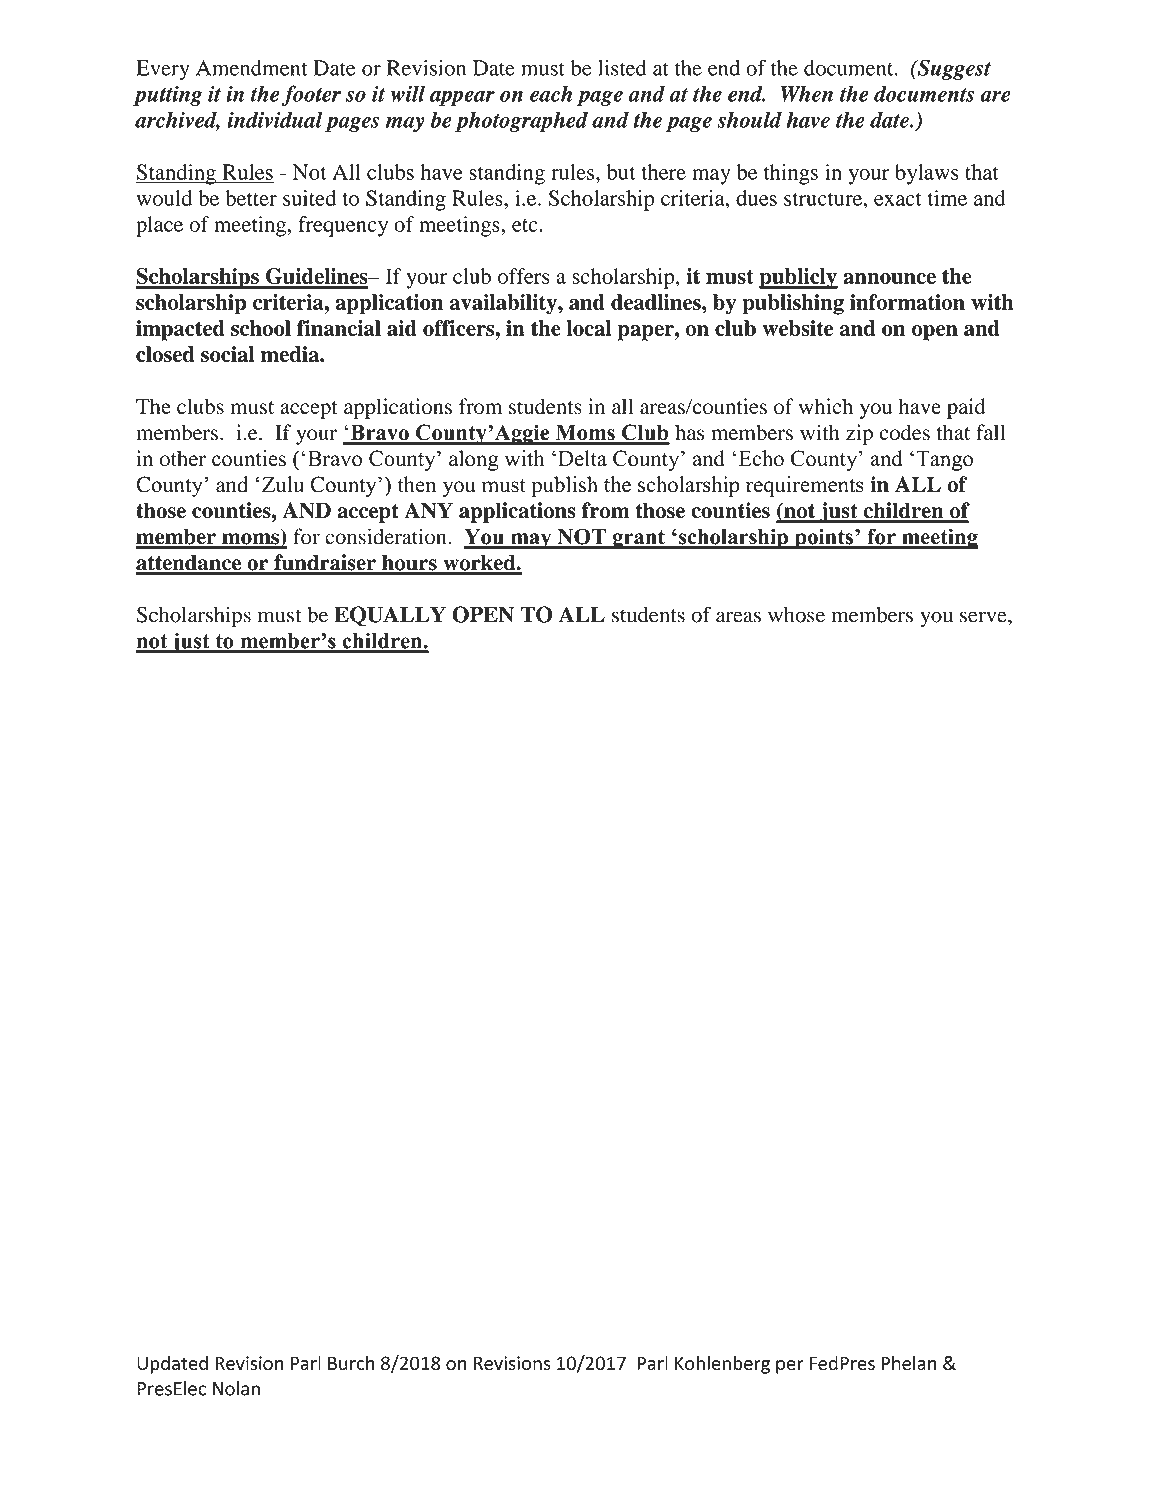  I want to click on whose, so click(796, 615).
